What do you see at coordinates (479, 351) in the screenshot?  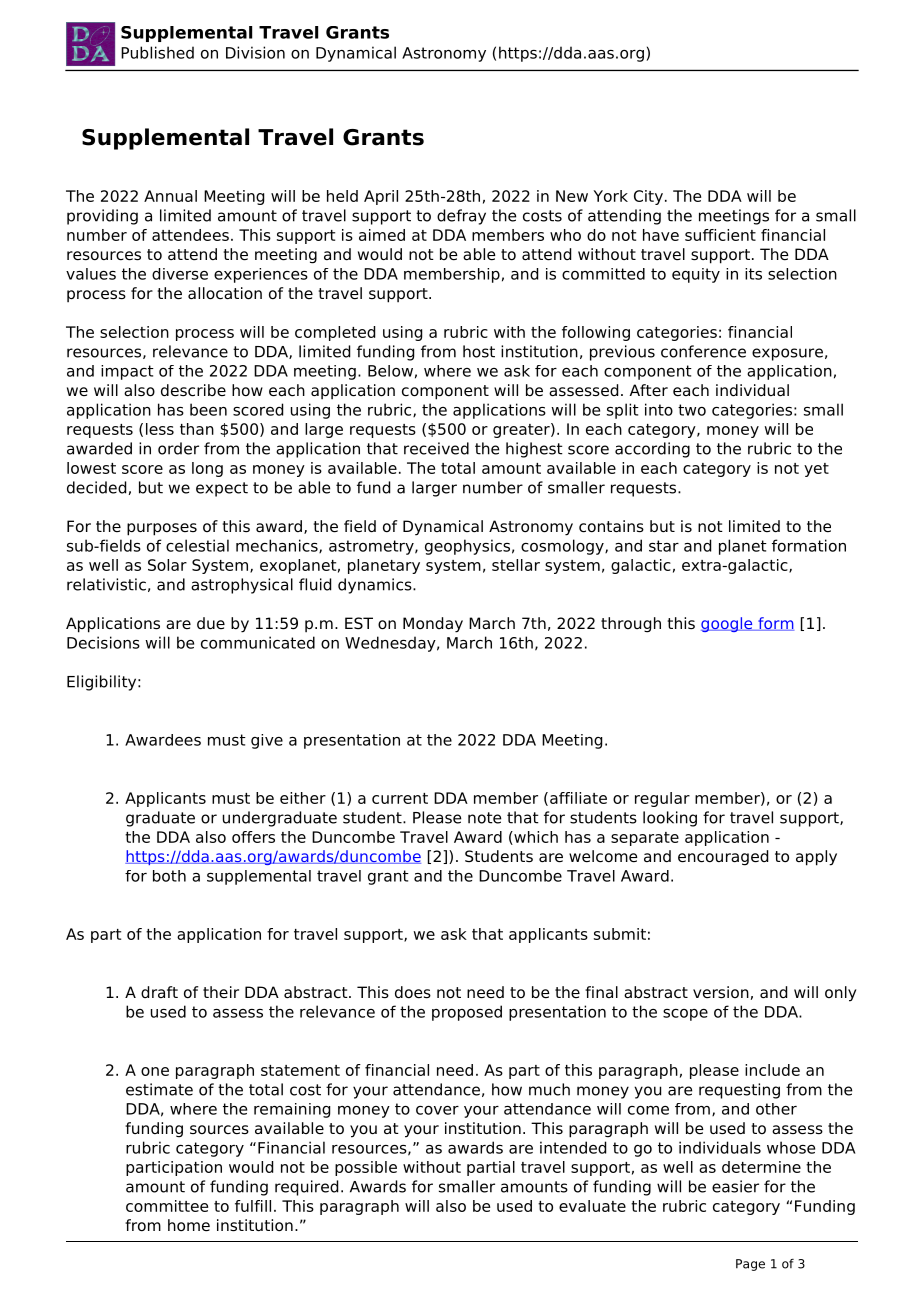 I see `host` at bounding box center [479, 351].
